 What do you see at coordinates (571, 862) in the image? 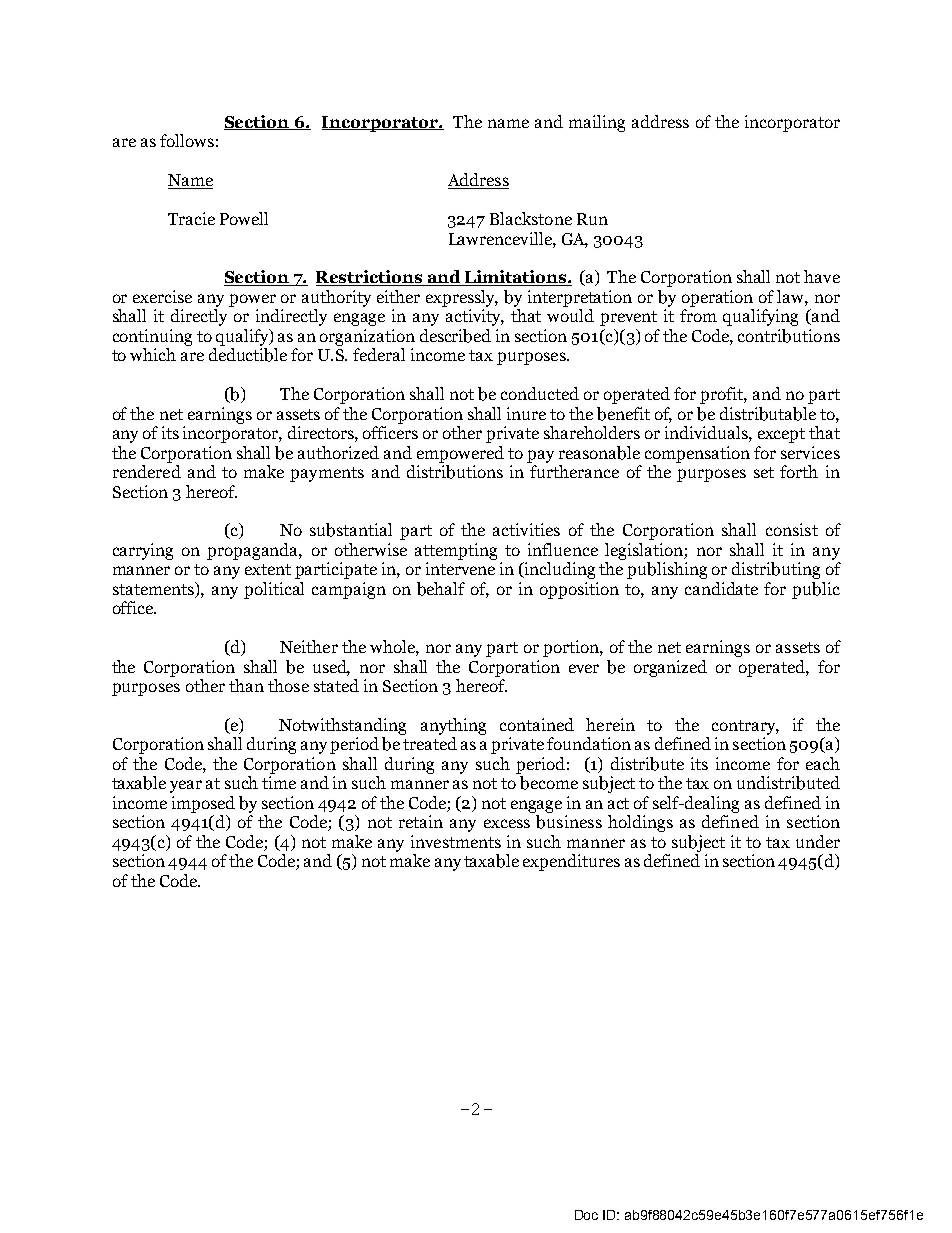
I see `expenditures` at bounding box center [571, 862].
